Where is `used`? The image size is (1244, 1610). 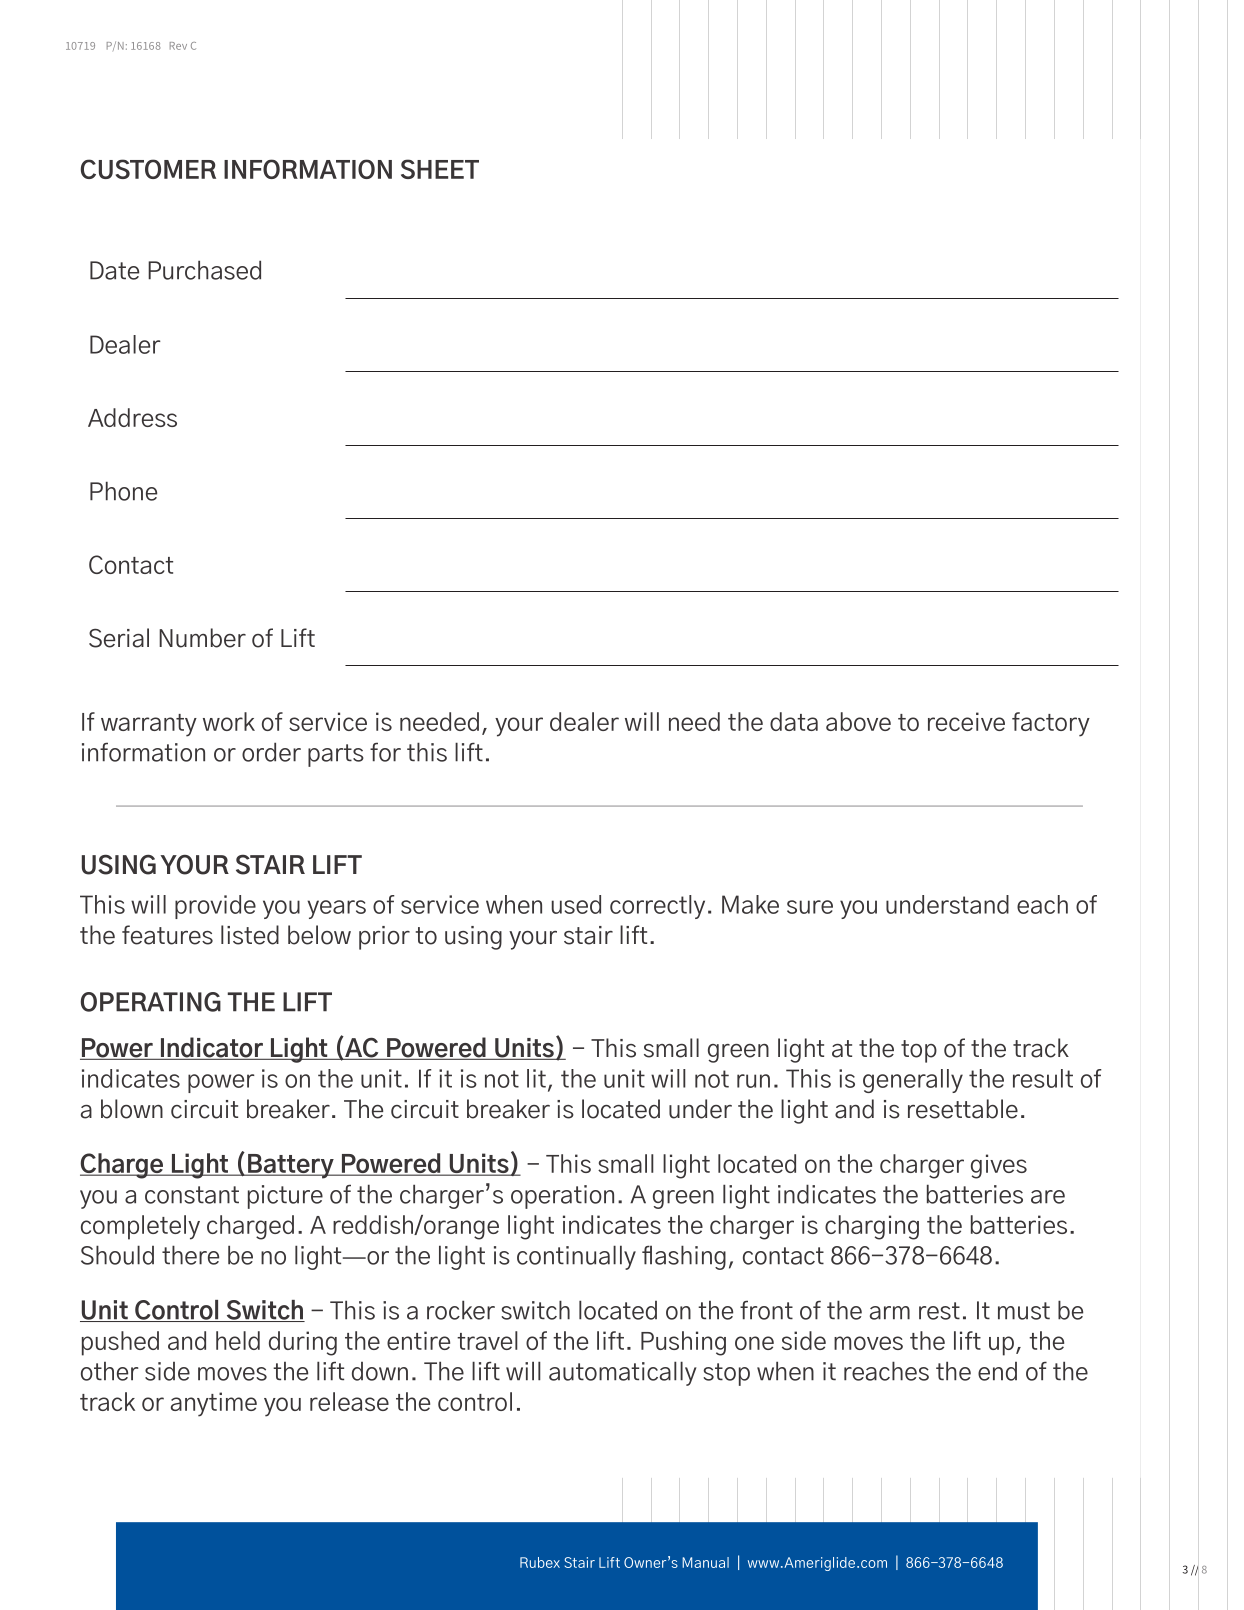 used is located at coordinates (576, 904).
